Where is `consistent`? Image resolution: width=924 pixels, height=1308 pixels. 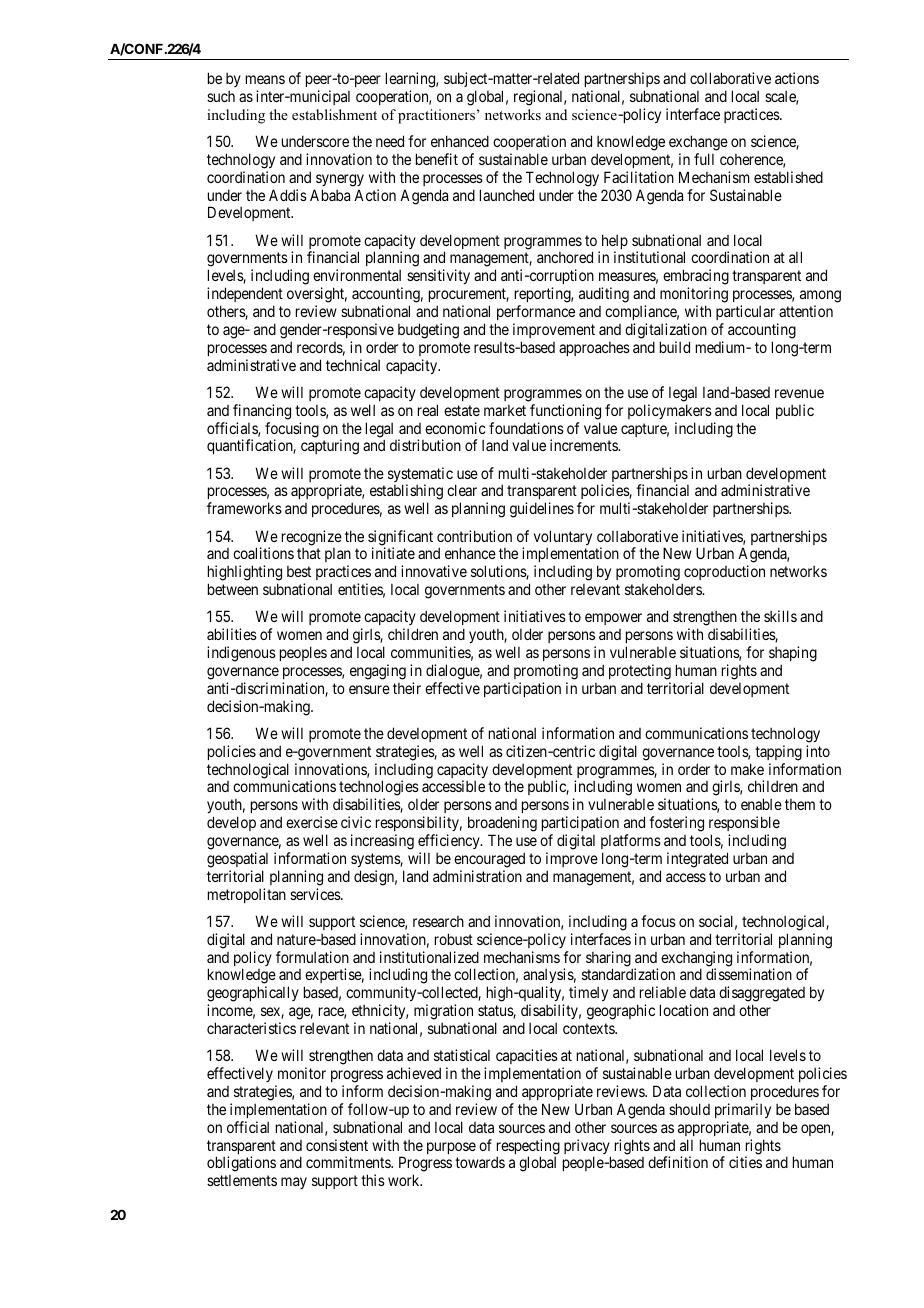
consistent is located at coordinates (337, 1145).
